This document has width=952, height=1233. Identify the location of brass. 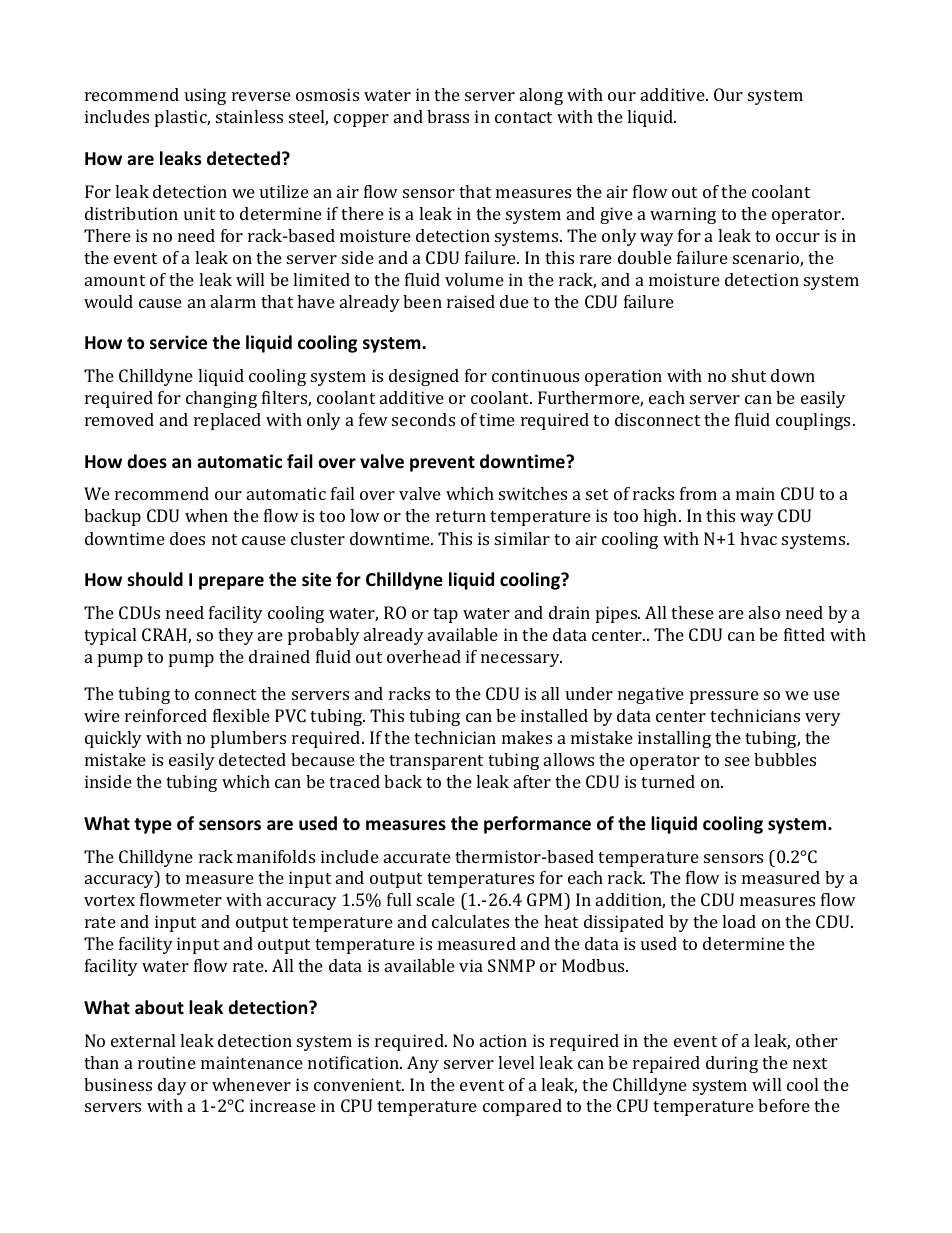
(448, 116).
